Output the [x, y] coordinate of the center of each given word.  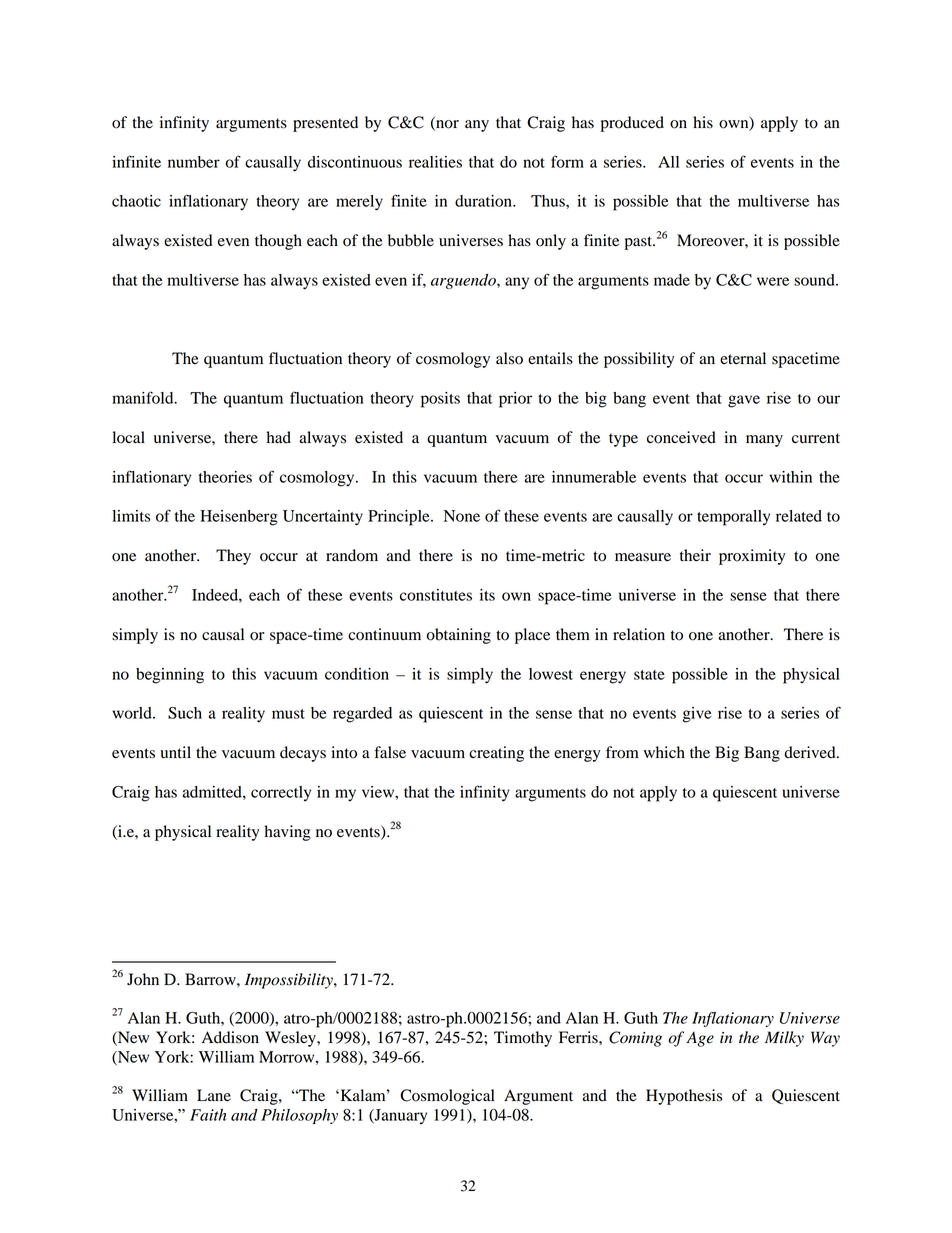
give [697, 715]
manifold [144, 397]
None [462, 516]
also [509, 358]
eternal [743, 358]
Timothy [523, 1039]
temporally [733, 518]
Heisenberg [239, 518]
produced [632, 124]
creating [496, 754]
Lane [214, 1095]
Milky [784, 1039]
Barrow [211, 979]
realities [435, 162]
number [194, 162]
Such [185, 713]
